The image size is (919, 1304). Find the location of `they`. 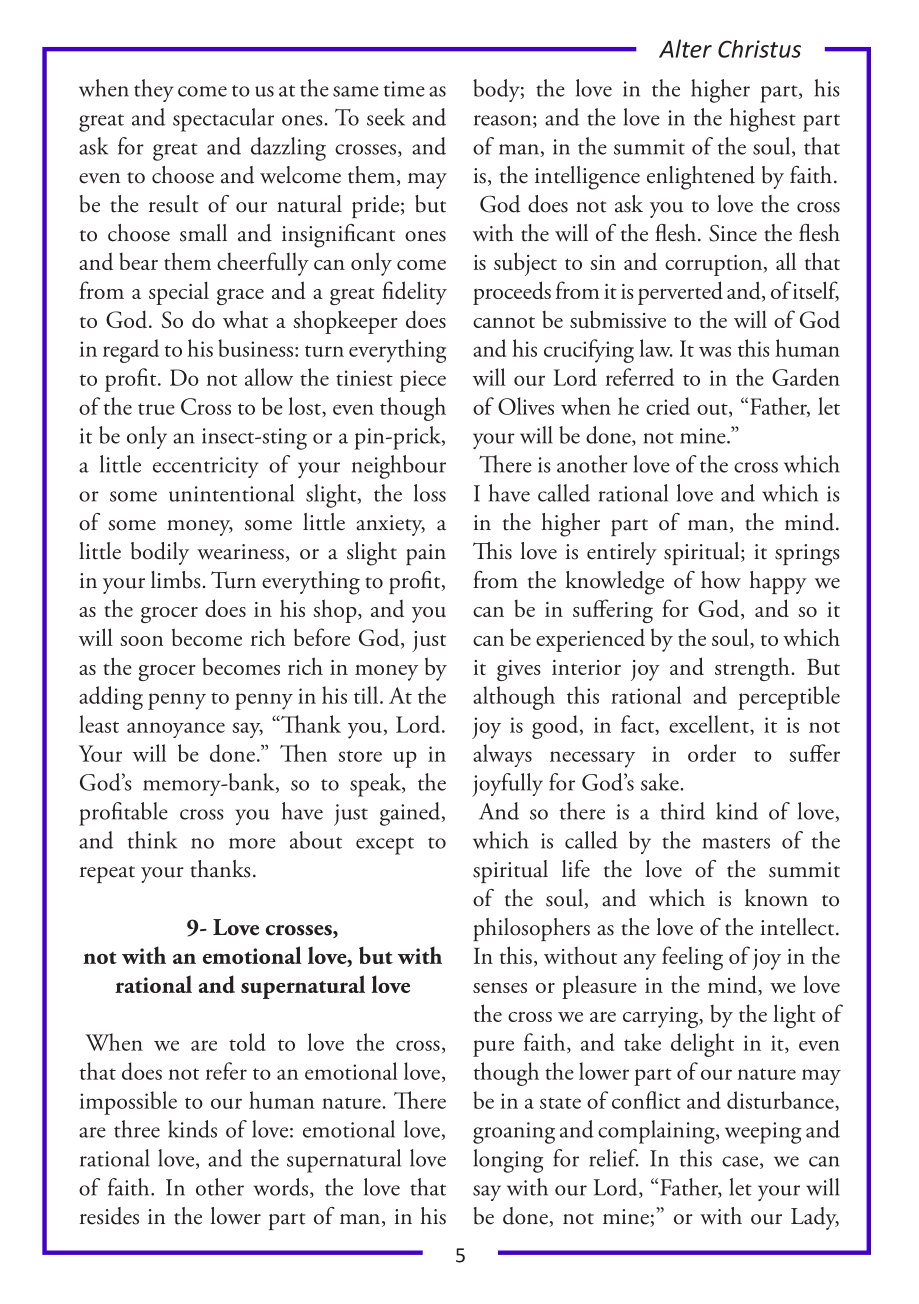

they is located at coordinates (154, 90).
